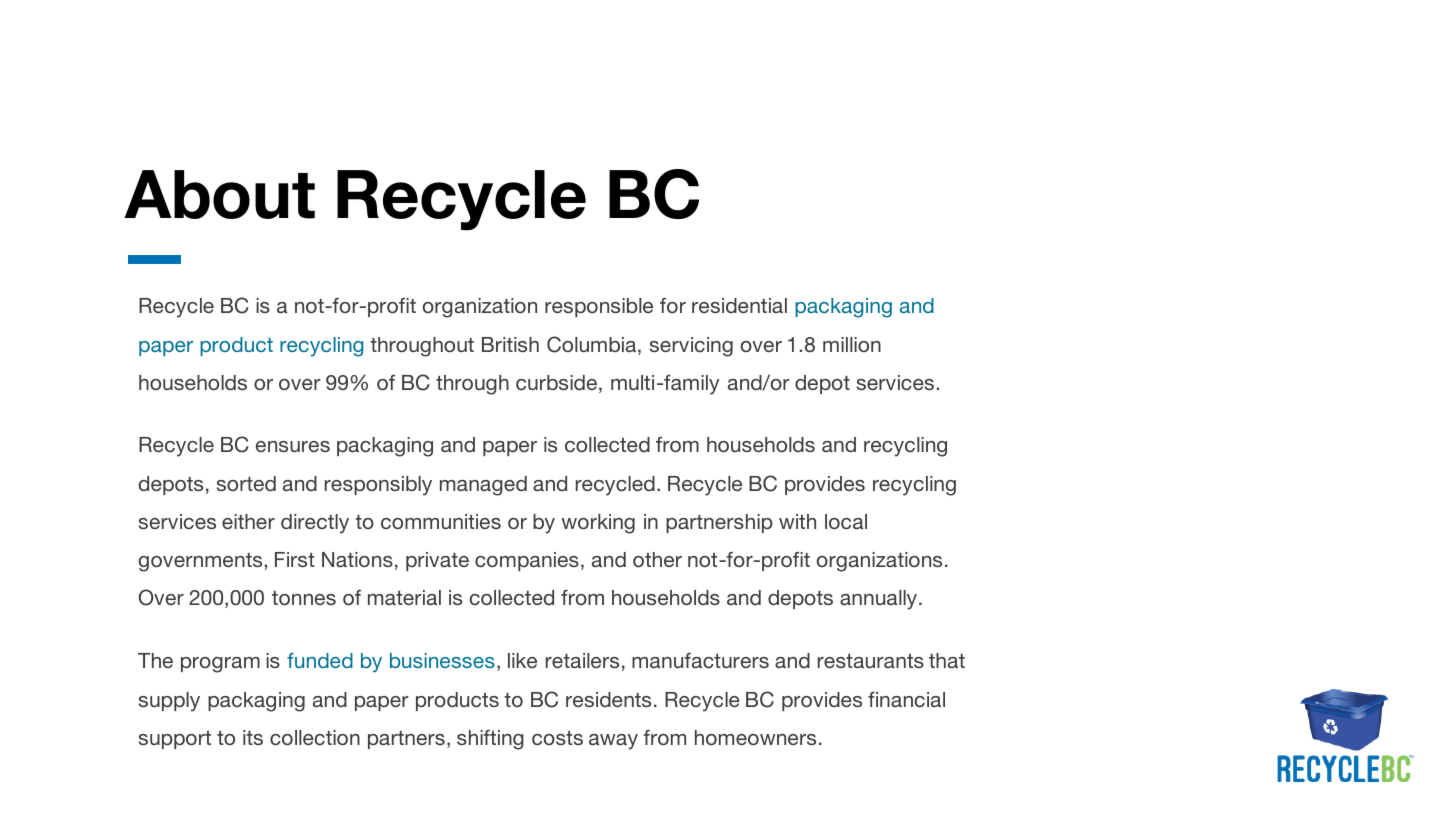  Describe the element at coordinates (253, 737) in the page. I see `its` at that location.
